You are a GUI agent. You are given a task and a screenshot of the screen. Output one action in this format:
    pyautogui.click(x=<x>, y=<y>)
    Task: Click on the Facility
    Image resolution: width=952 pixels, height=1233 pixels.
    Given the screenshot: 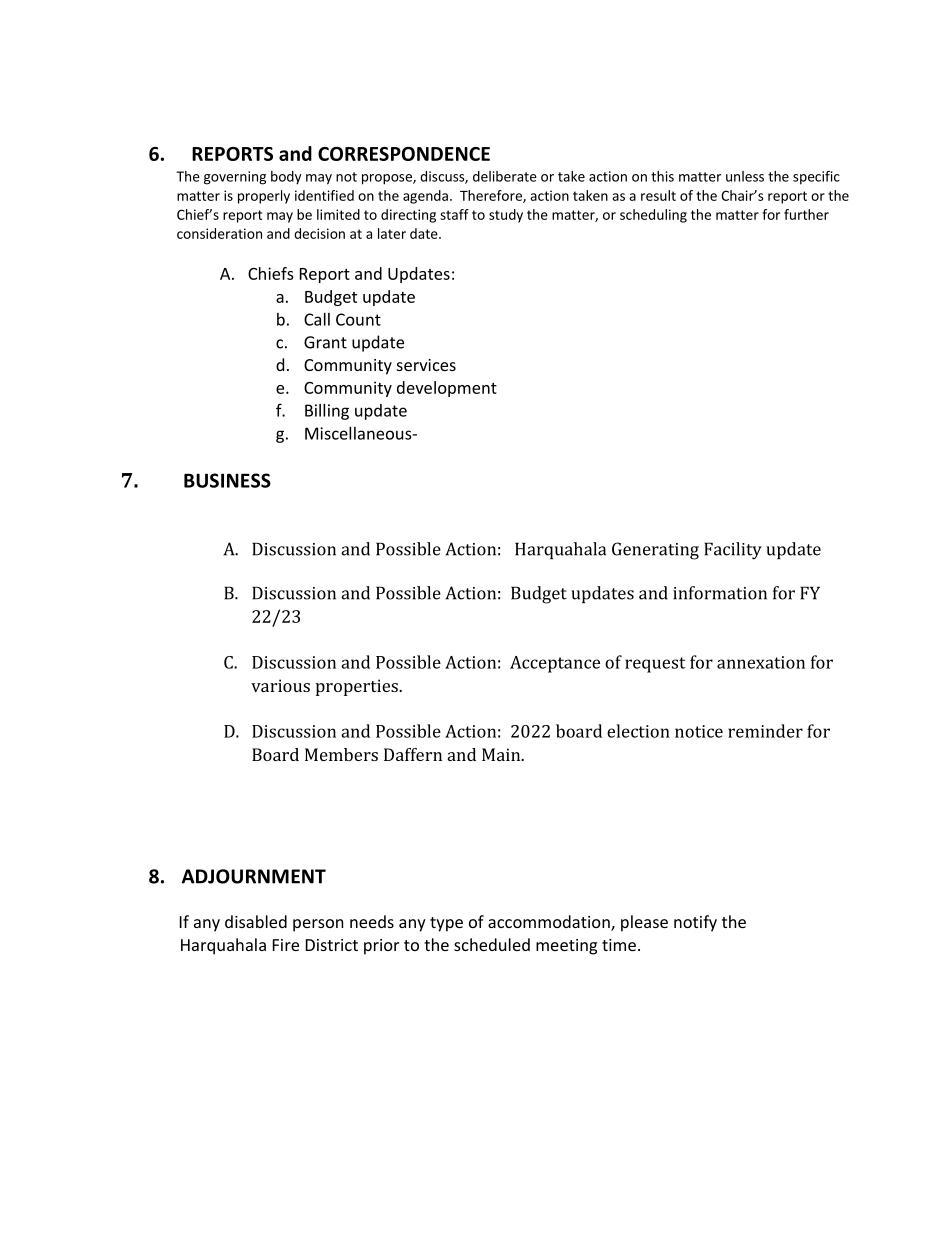 What is the action you would take?
    pyautogui.click(x=733, y=551)
